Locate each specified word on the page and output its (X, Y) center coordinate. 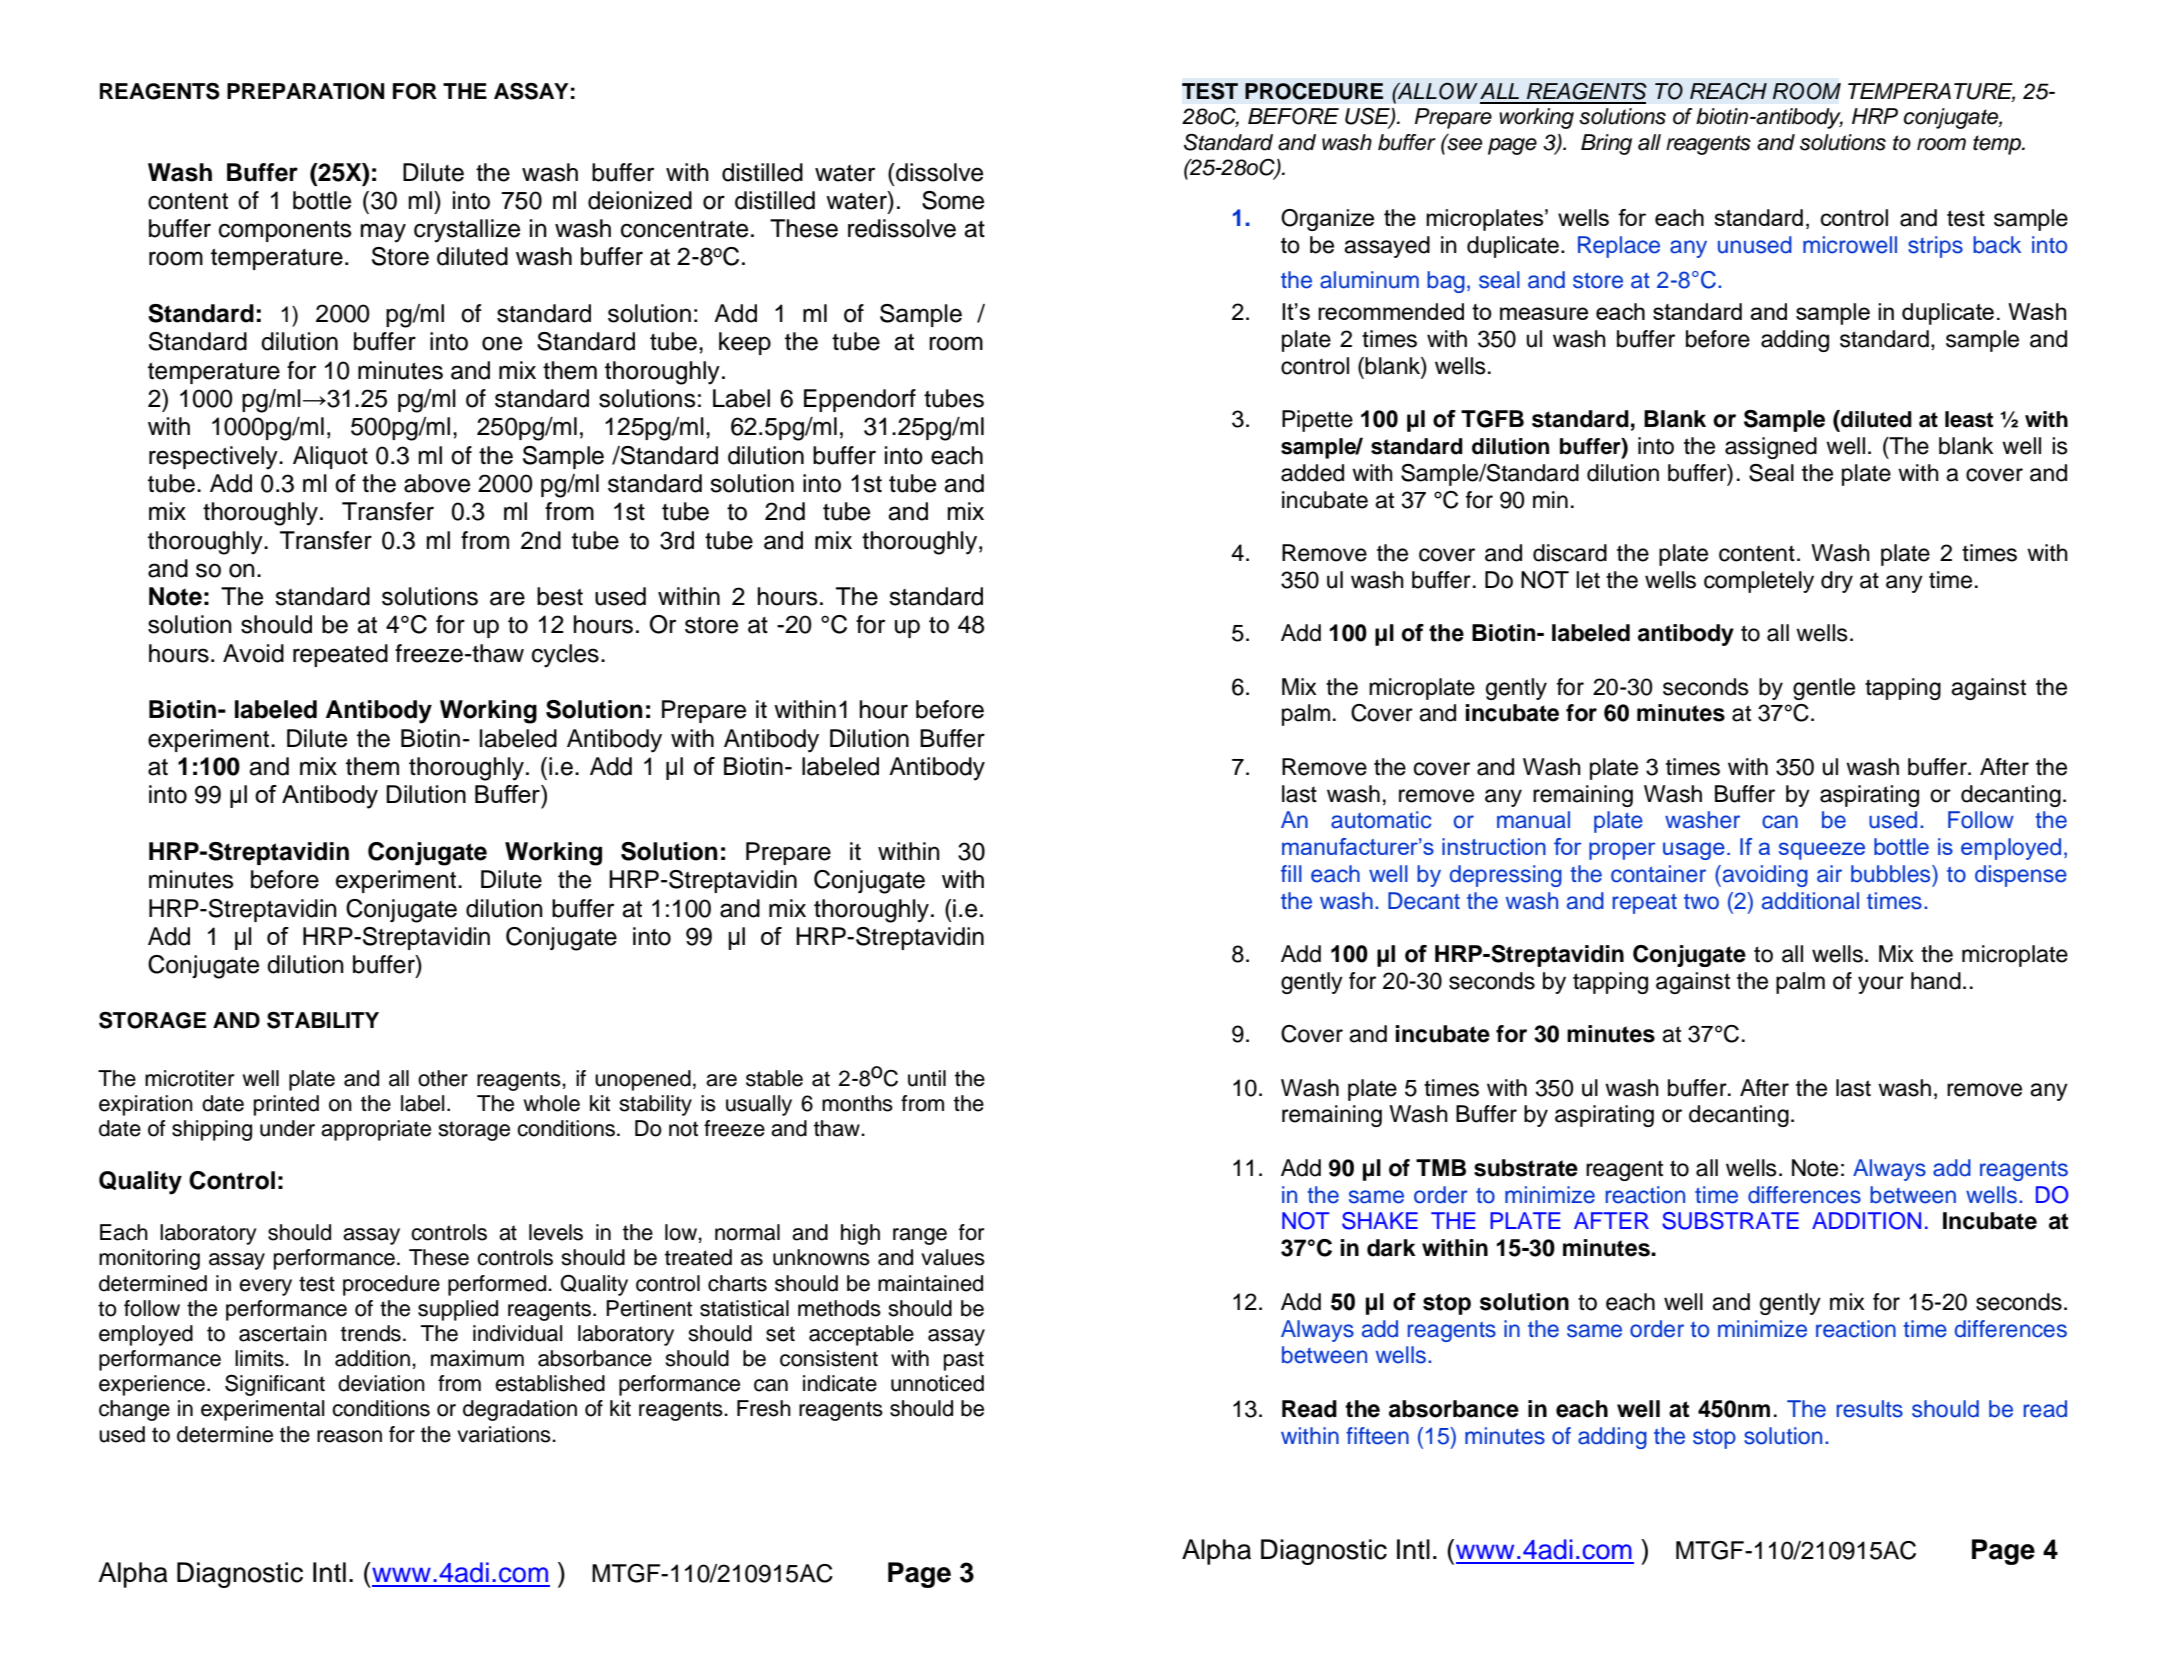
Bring (1606, 144)
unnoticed (937, 1383)
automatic (1381, 820)
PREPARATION (305, 91)
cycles (565, 656)
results (1869, 1409)
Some (953, 200)
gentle (1824, 689)
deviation (381, 1383)
